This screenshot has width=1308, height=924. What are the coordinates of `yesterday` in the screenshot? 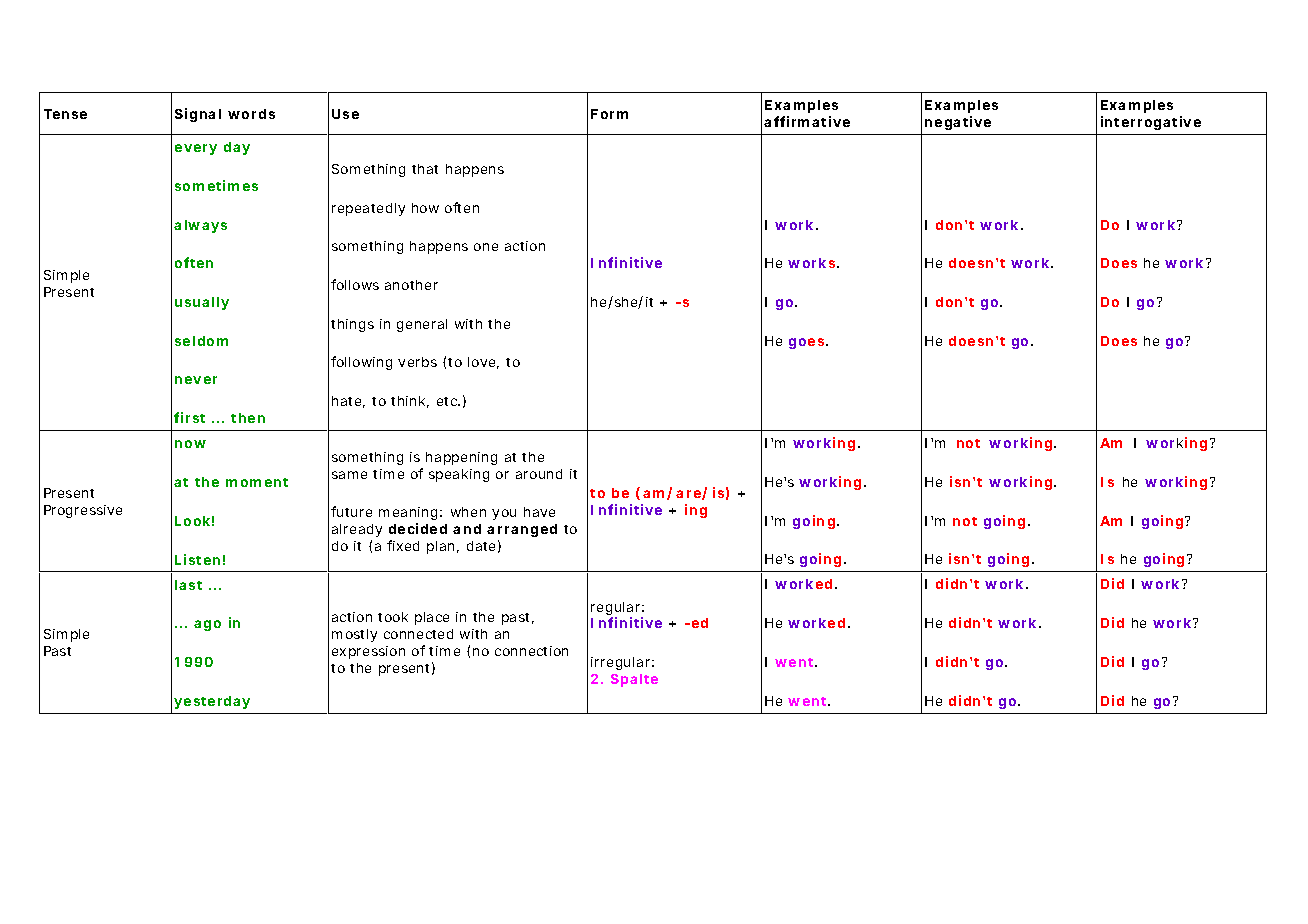 It's located at (212, 702).
